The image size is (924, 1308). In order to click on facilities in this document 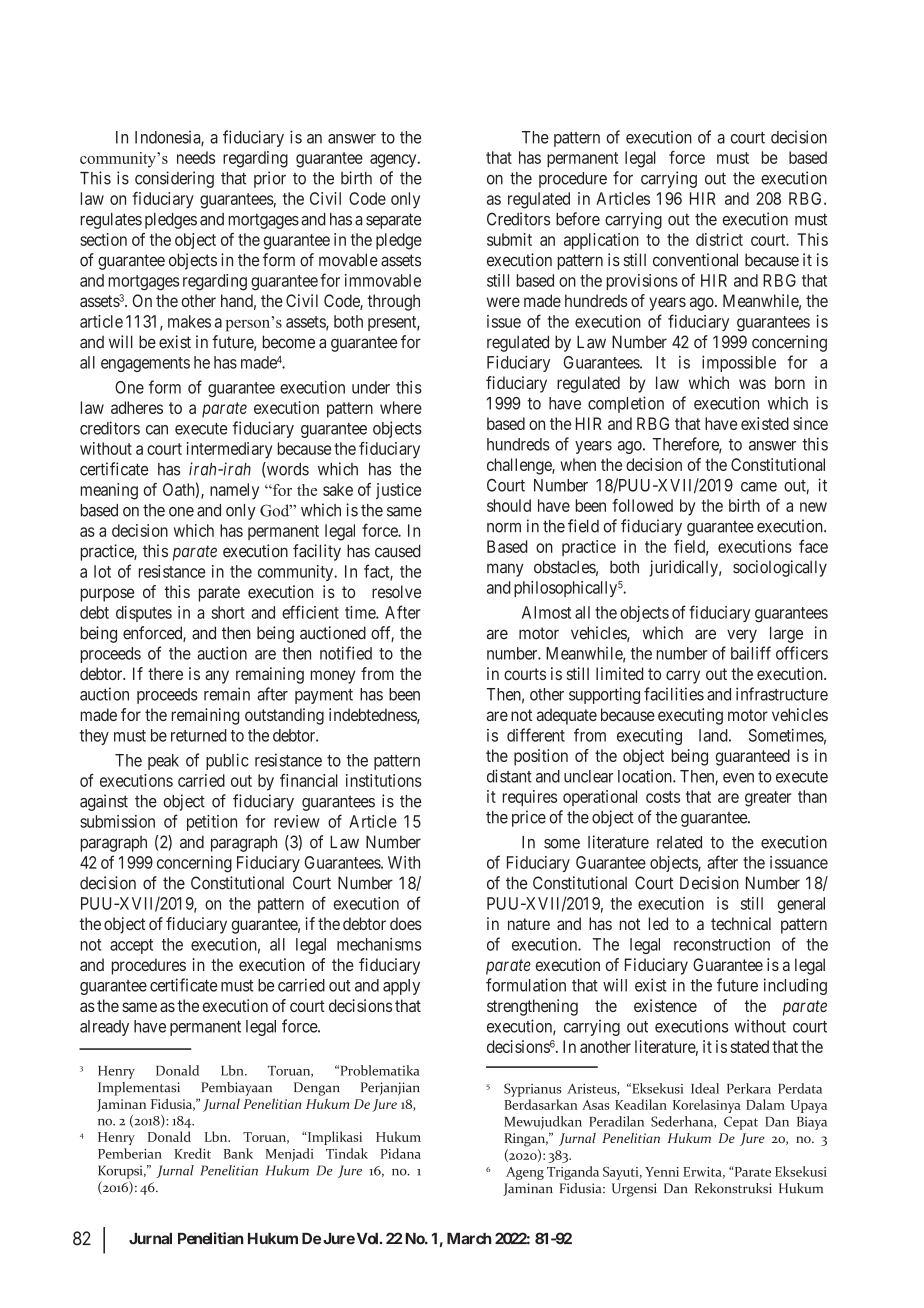, I will do `click(674, 694)`.
